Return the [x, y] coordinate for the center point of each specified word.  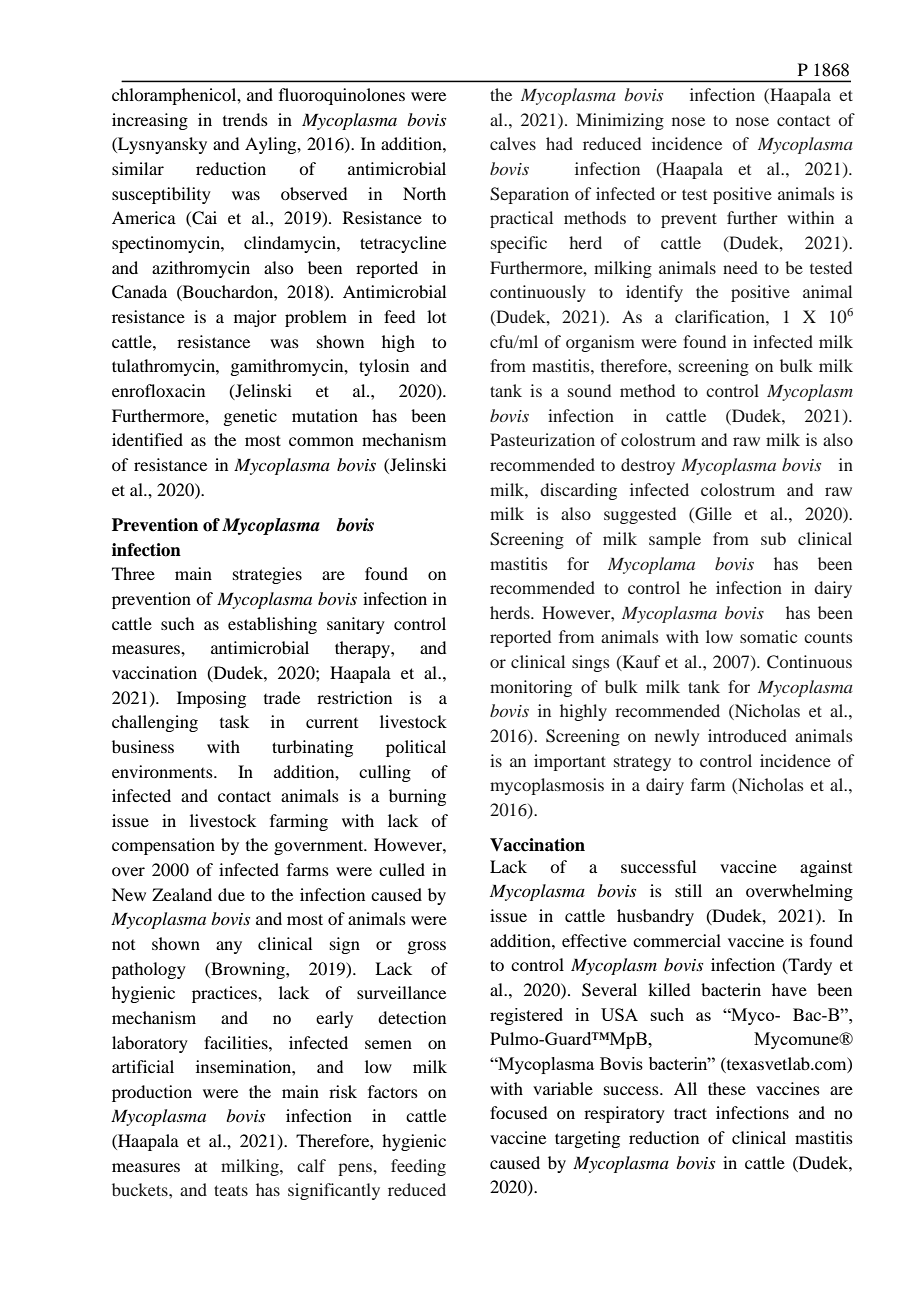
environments [163, 771]
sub [773, 538]
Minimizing [620, 121]
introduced [747, 735]
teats [231, 1190]
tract [690, 1113]
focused [518, 1112]
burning [417, 797]
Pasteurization [542, 439]
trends [245, 119]
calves [513, 143]
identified [147, 439]
